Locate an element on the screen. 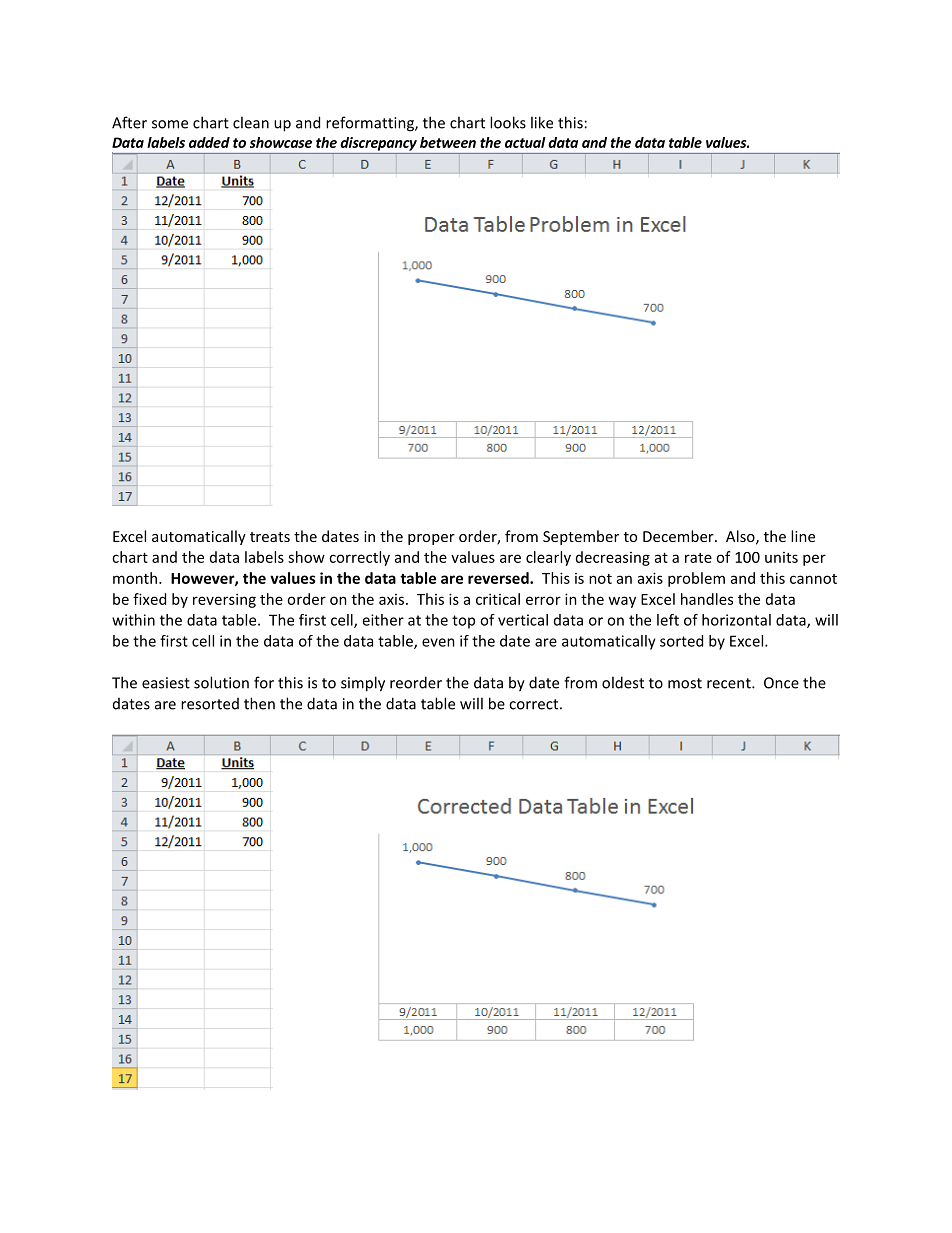  proper is located at coordinates (431, 539).
